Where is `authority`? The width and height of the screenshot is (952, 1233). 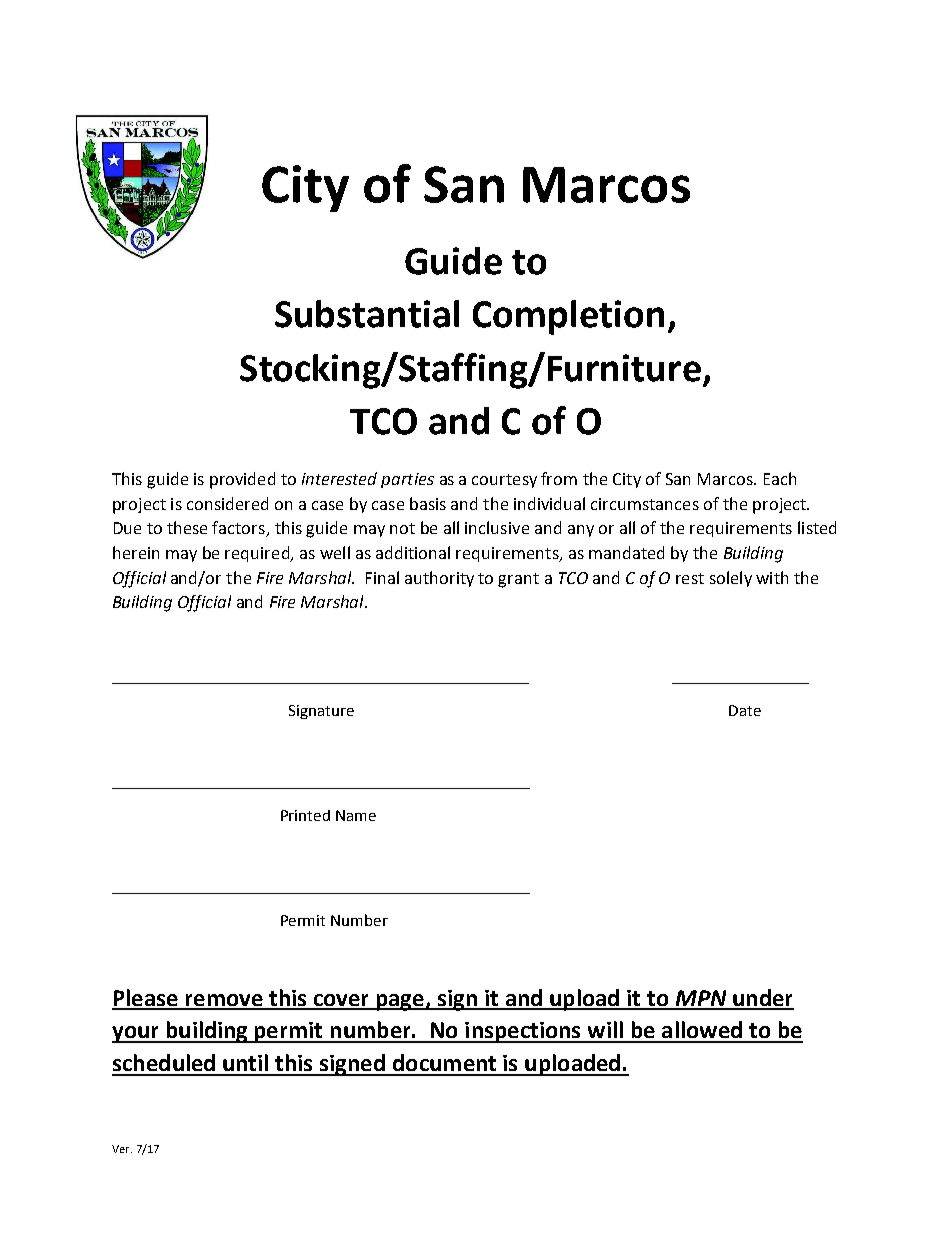 authority is located at coordinates (439, 579).
